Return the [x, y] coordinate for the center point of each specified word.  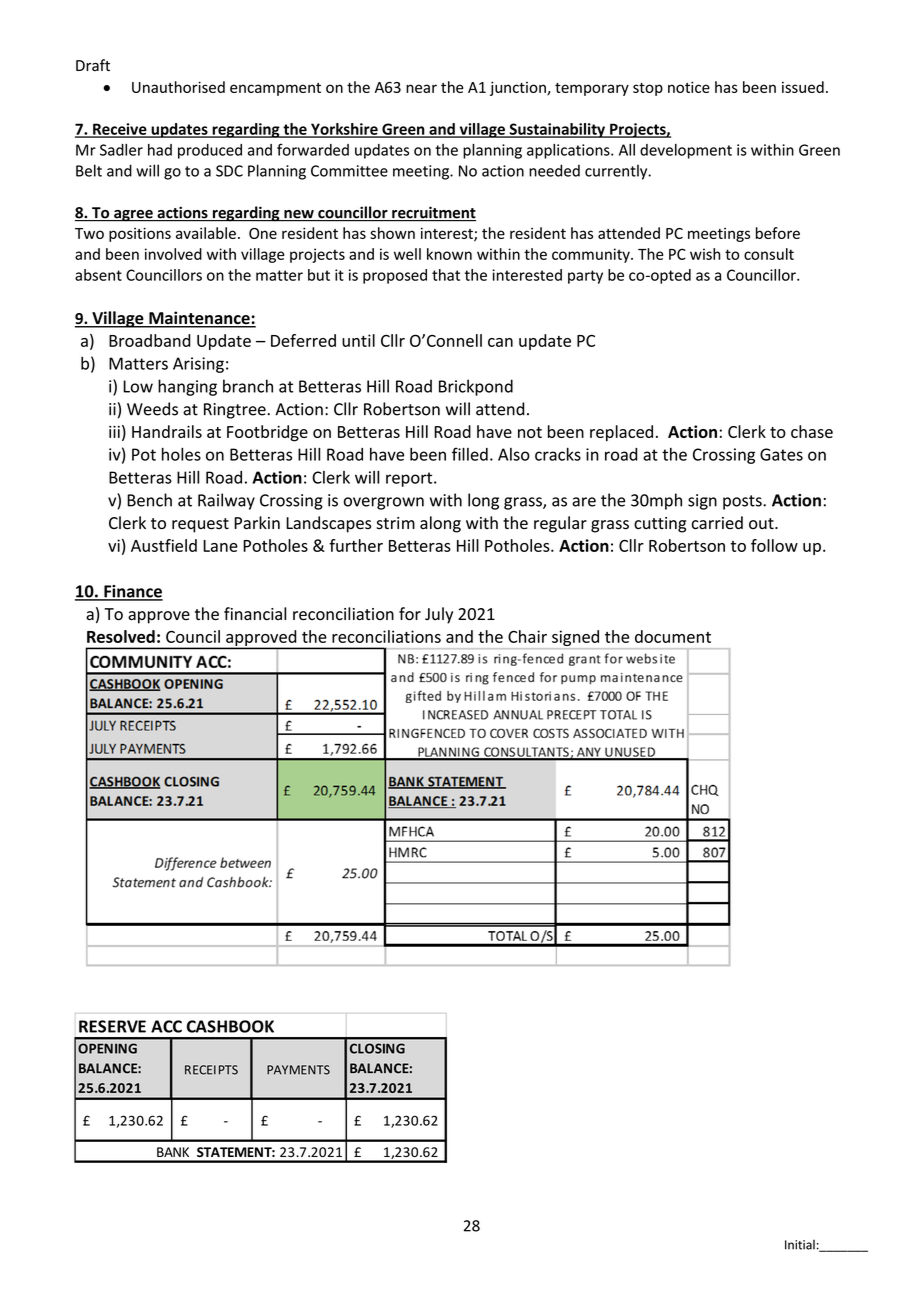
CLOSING [377, 1048]
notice [689, 87]
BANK [173, 1152]
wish [705, 254]
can [500, 342]
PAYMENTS [298, 1070]
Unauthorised [178, 87]
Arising [198, 365]
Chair [527, 636]
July [439, 615]
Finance [132, 592]
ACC [166, 1026]
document [673, 636]
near [421, 88]
